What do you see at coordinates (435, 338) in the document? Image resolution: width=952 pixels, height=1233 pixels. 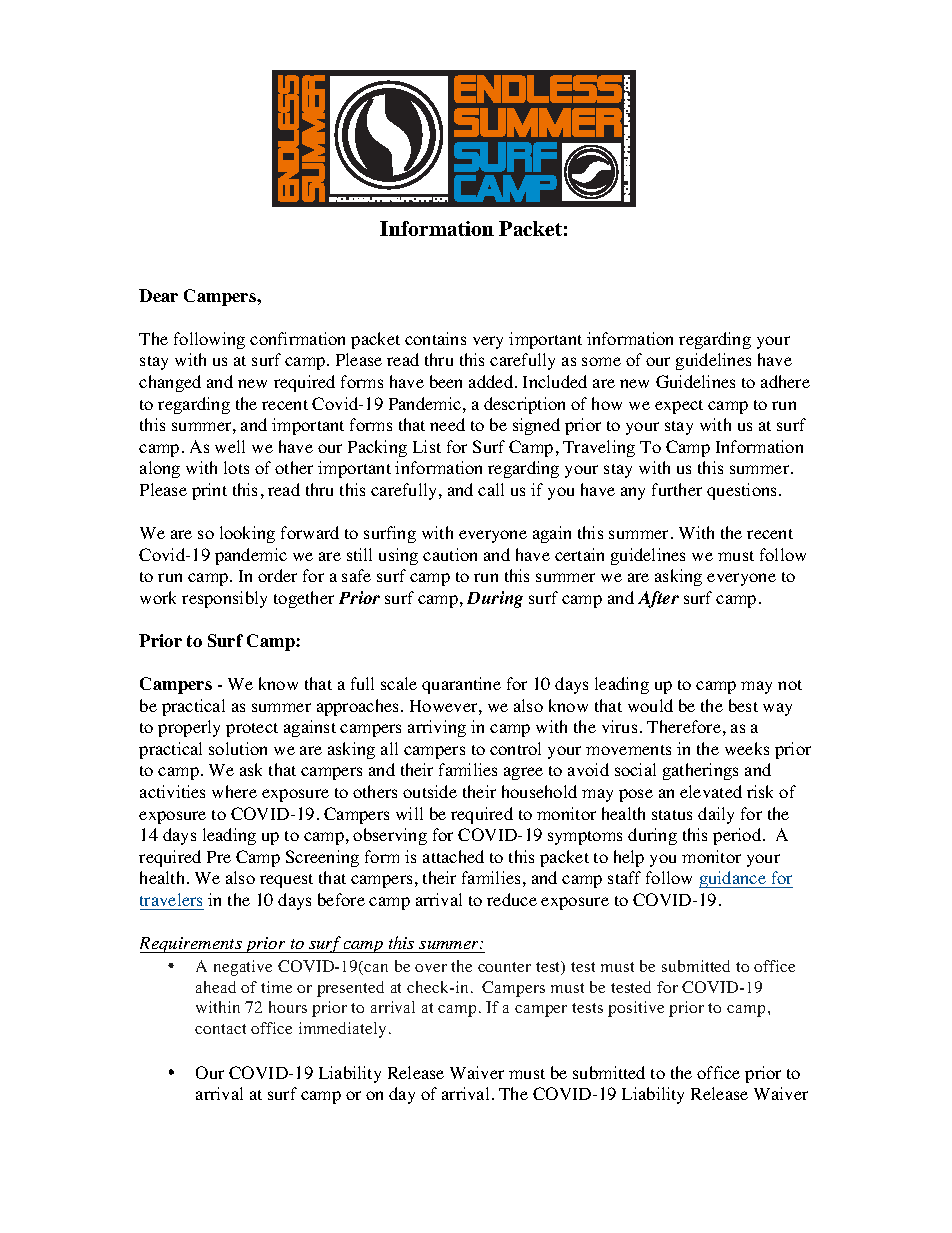 I see `contains` at bounding box center [435, 338].
